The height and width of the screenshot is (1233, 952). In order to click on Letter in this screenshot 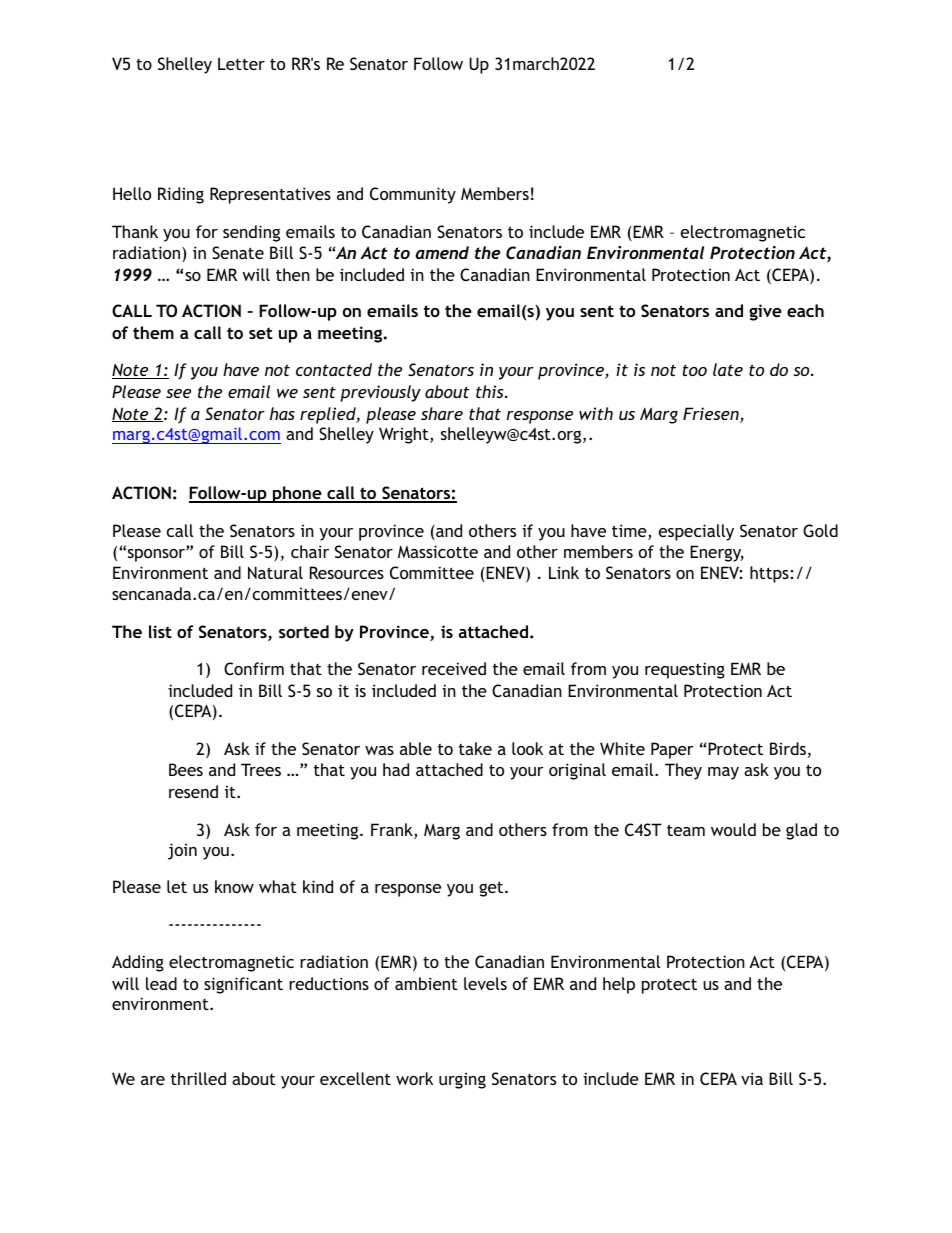, I will do `click(241, 63)`.
